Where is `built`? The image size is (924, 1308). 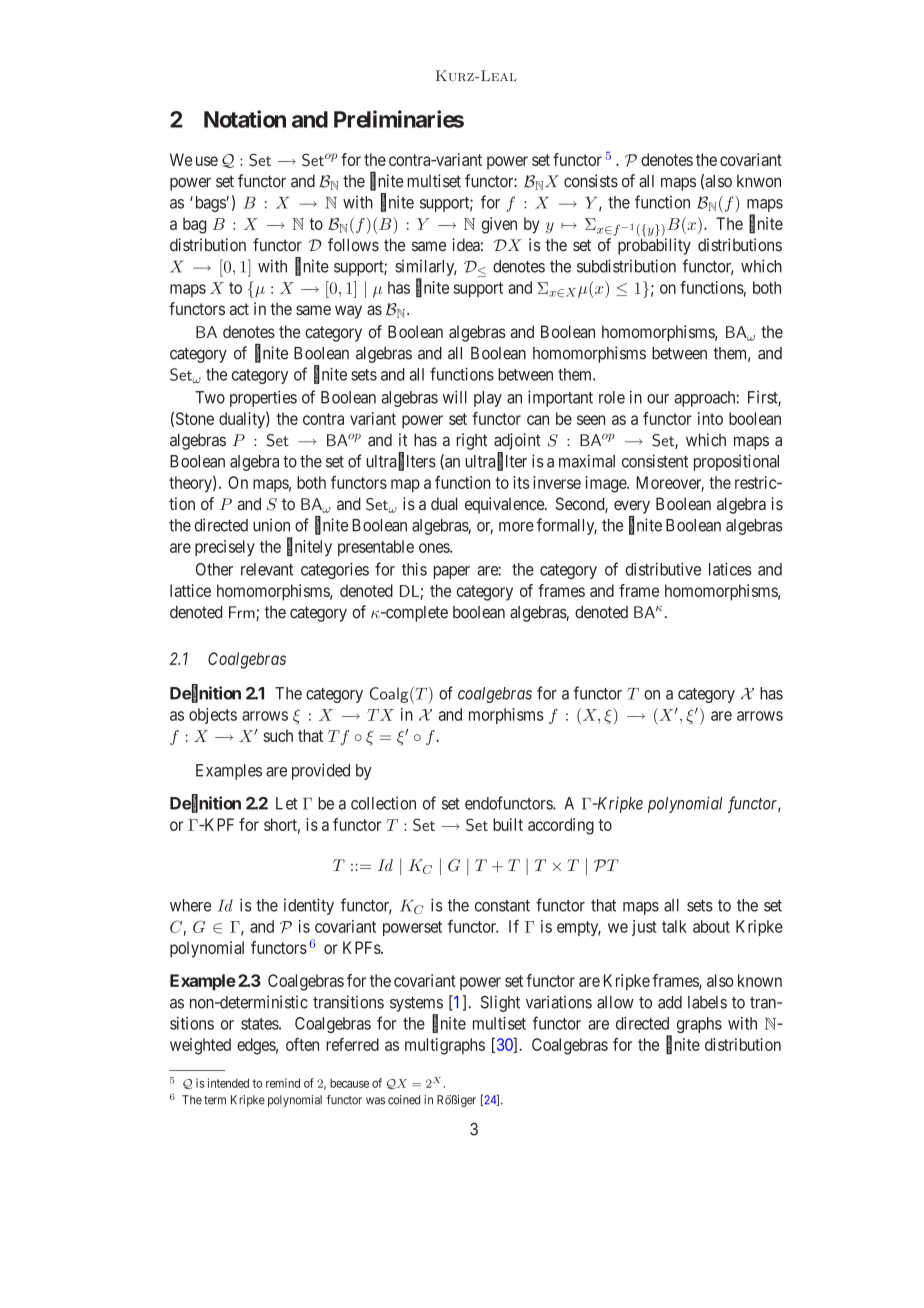 built is located at coordinates (508, 824).
